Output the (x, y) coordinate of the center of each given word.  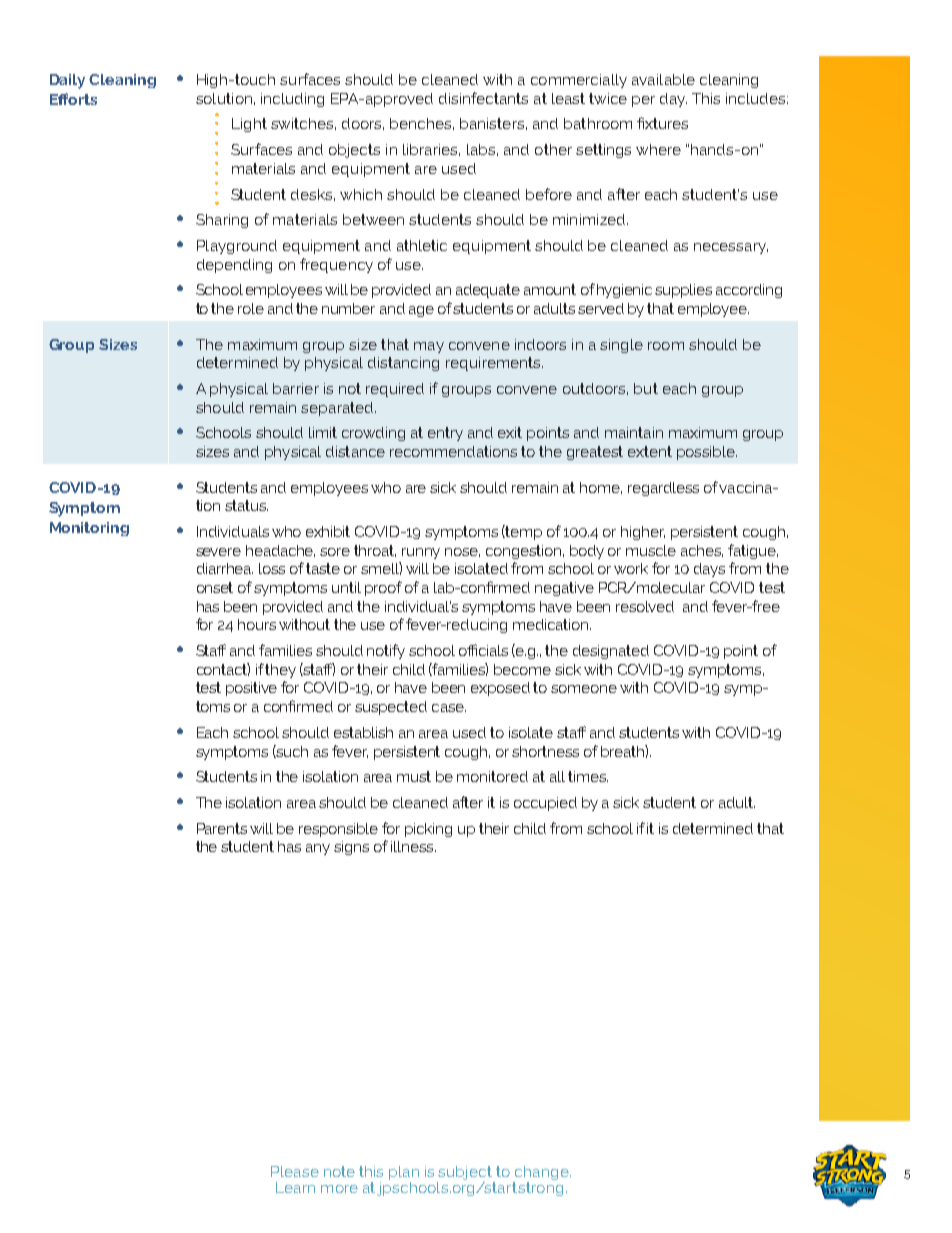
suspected (391, 708)
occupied (545, 804)
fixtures (662, 123)
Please (295, 1171)
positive (251, 689)
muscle (651, 550)
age (421, 311)
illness (413, 846)
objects (354, 151)
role (251, 308)
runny (421, 553)
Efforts (73, 99)
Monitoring (89, 529)
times (588, 776)
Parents (222, 828)
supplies (683, 291)
